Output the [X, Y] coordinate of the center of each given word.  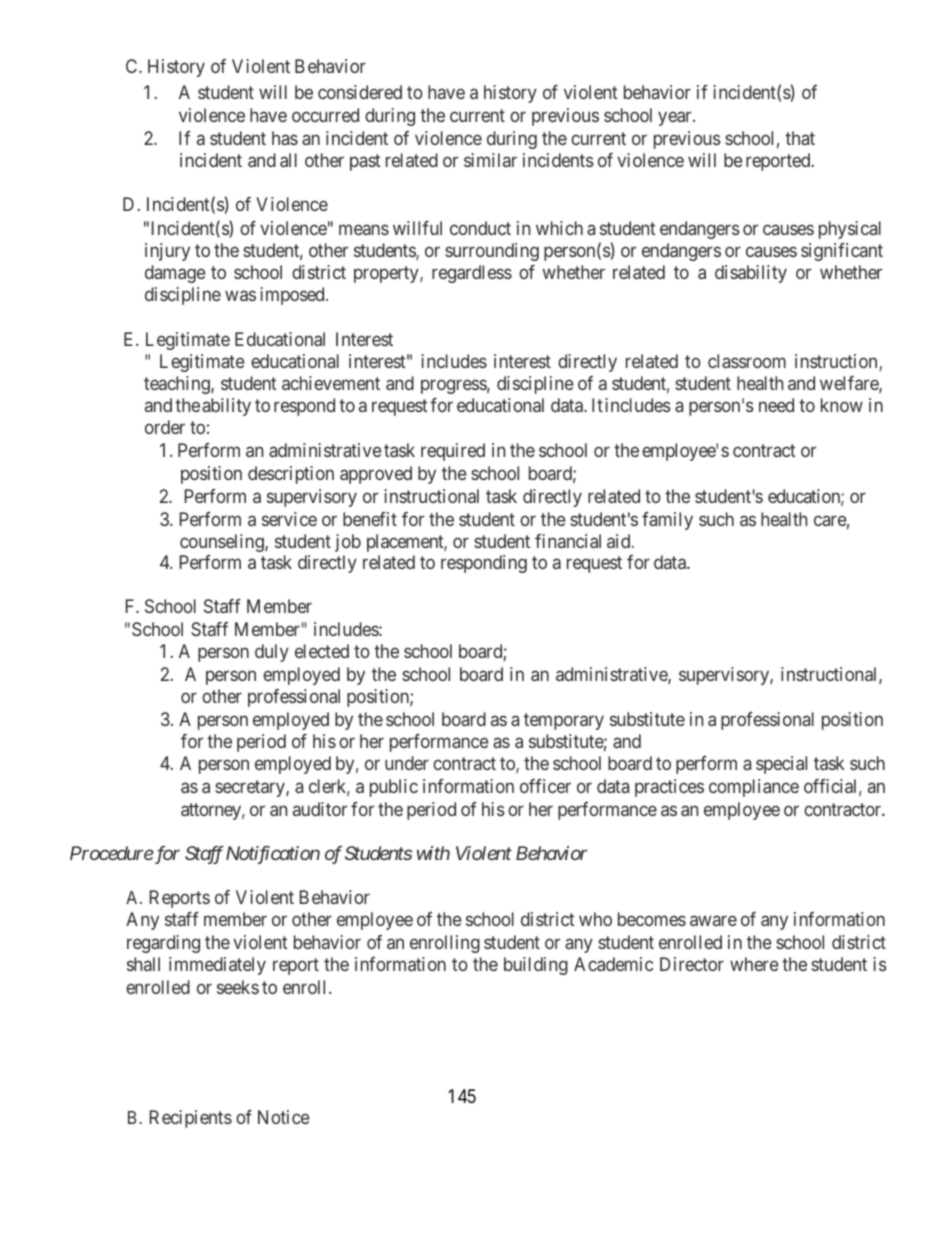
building [536, 966]
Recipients [191, 1119]
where [754, 964]
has [285, 138]
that [800, 138]
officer [545, 786]
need [776, 405]
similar [490, 160]
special [781, 765]
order [165, 427]
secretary [251, 788]
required [453, 452]
